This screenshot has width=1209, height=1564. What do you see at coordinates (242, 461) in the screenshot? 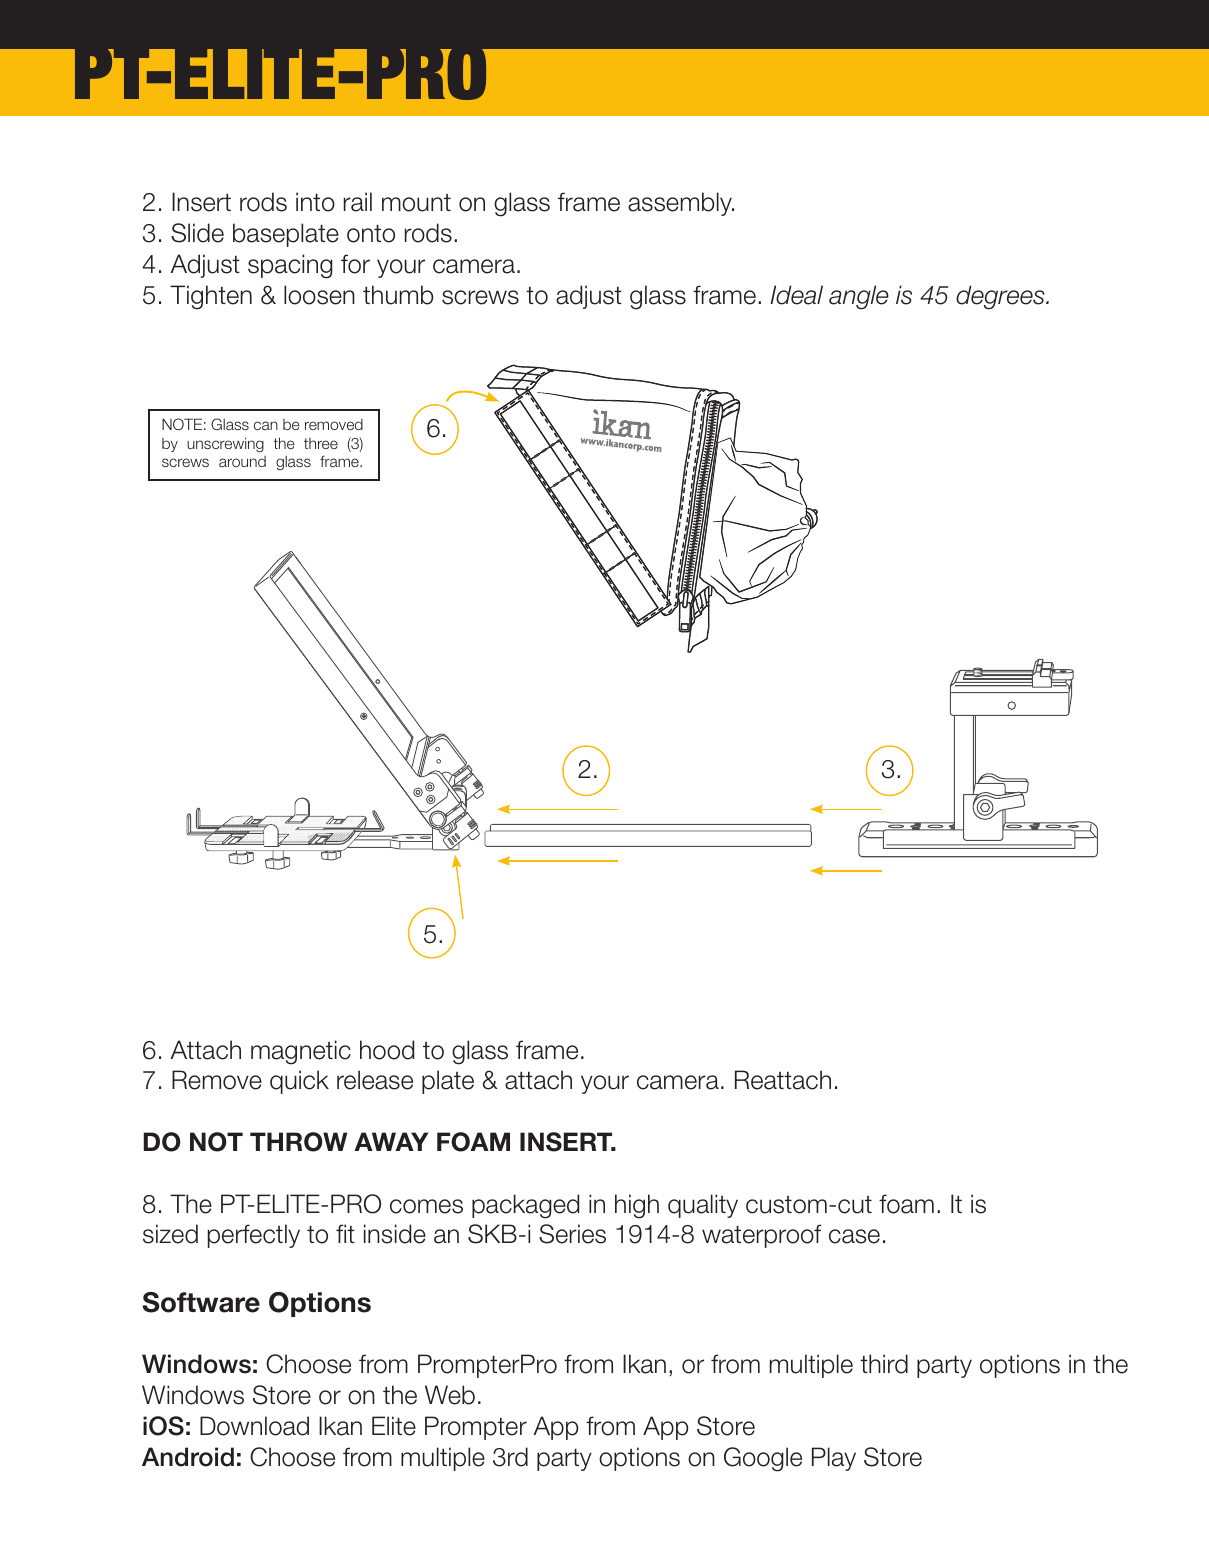
I see `around` at bounding box center [242, 461].
